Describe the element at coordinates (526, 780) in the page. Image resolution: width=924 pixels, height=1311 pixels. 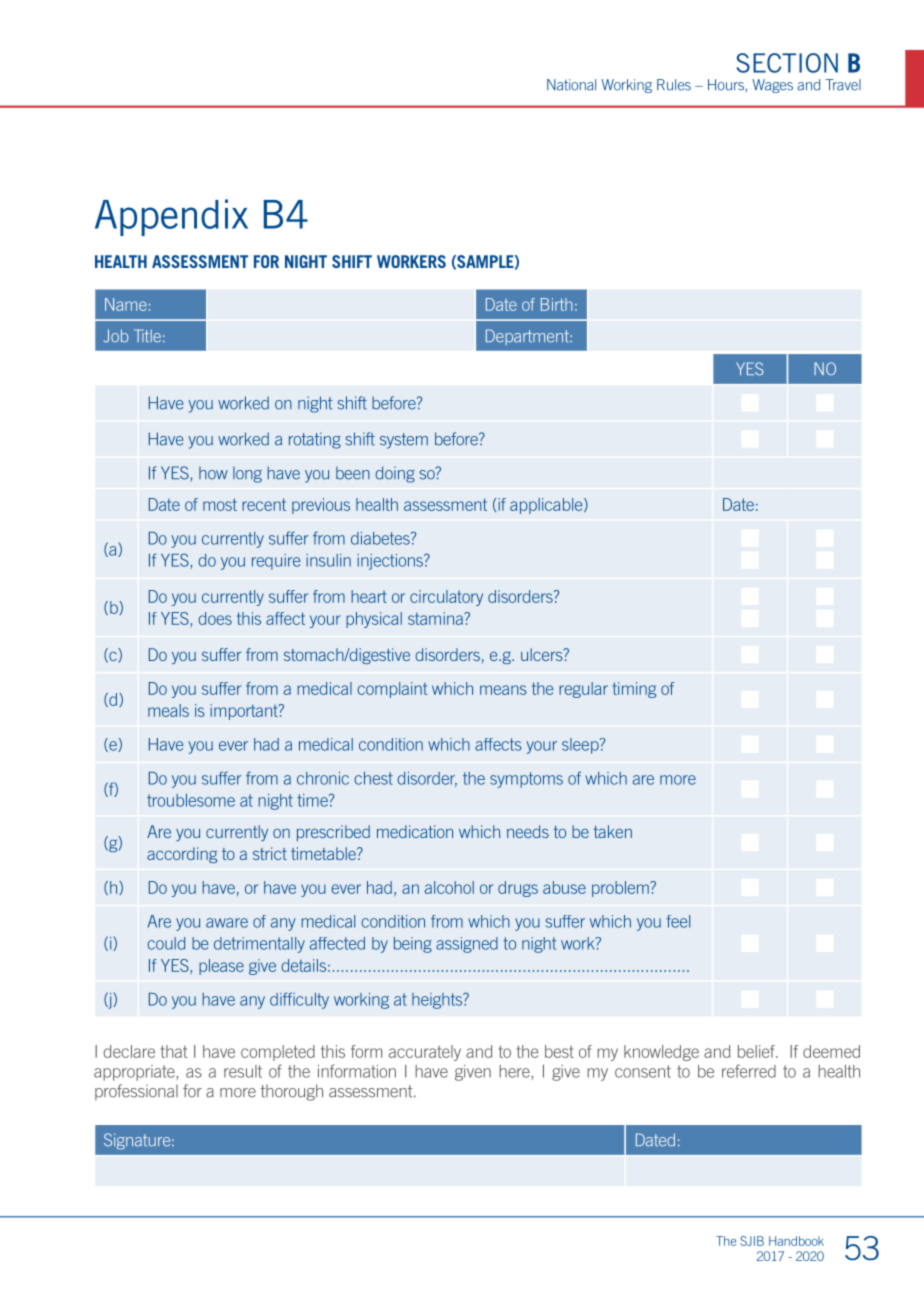
I see `symptoms` at that location.
